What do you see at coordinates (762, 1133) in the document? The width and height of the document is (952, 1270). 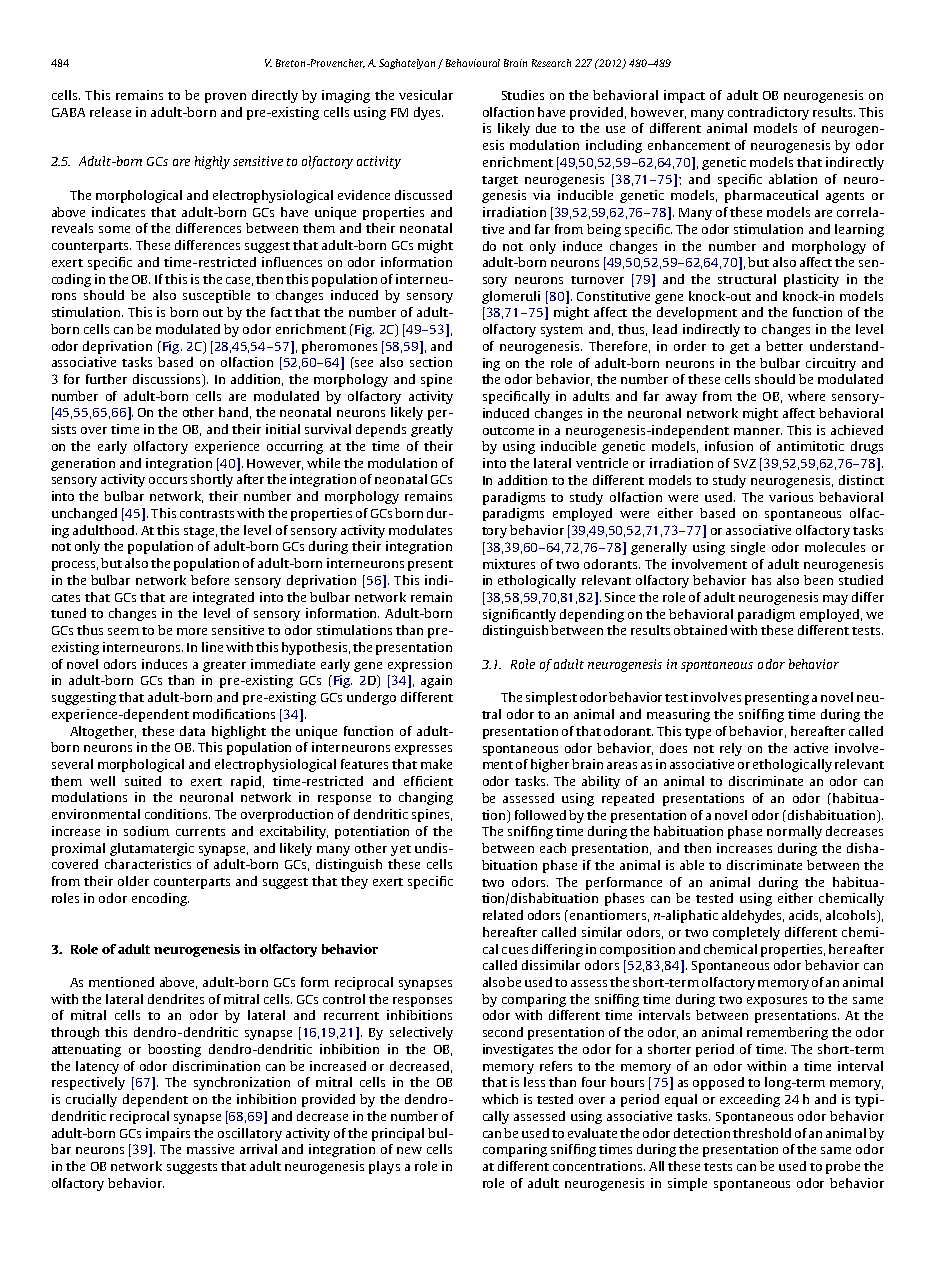 I see `threshold` at bounding box center [762, 1133].
